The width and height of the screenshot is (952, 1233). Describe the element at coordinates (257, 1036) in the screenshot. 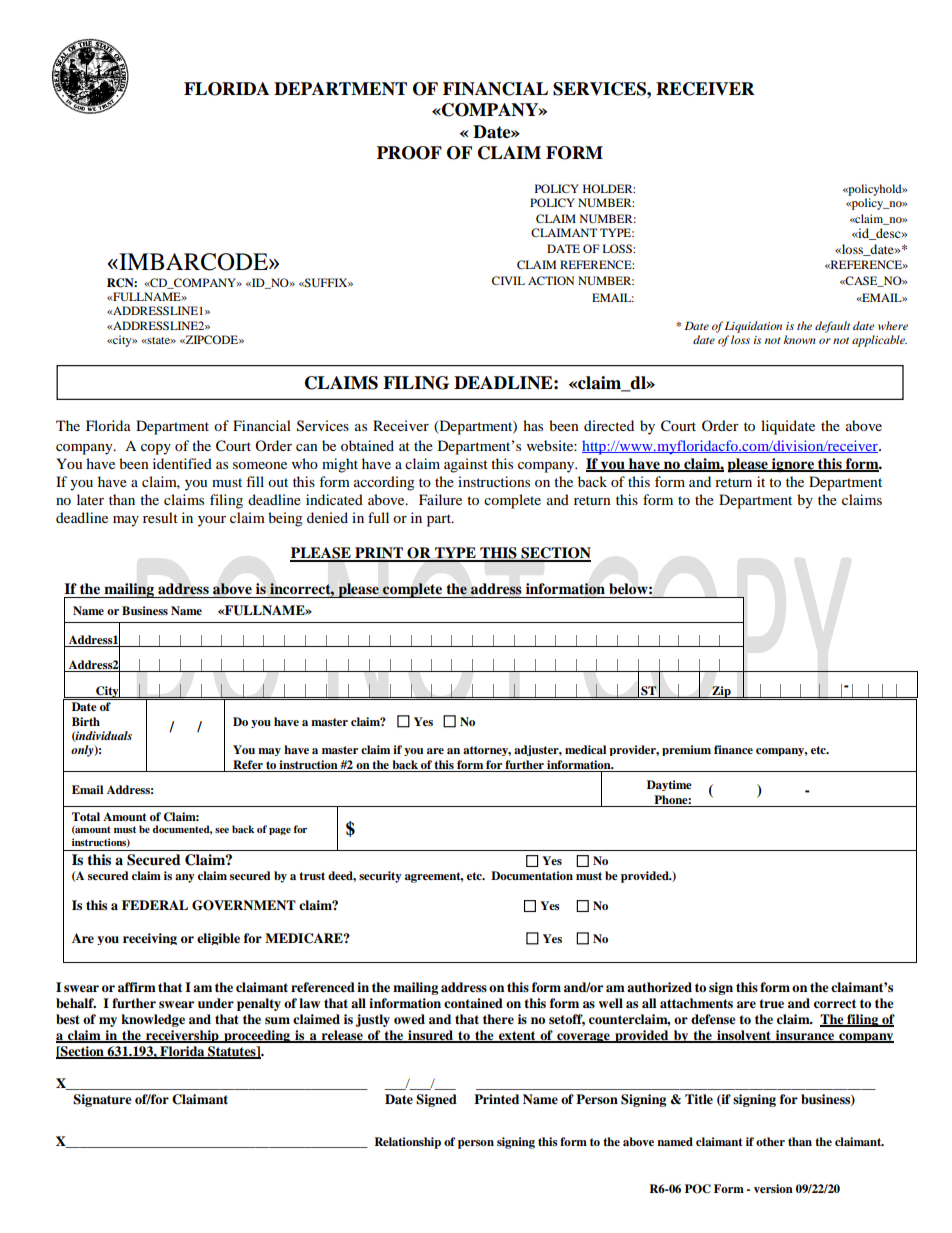

I see `proceeding` at that location.
